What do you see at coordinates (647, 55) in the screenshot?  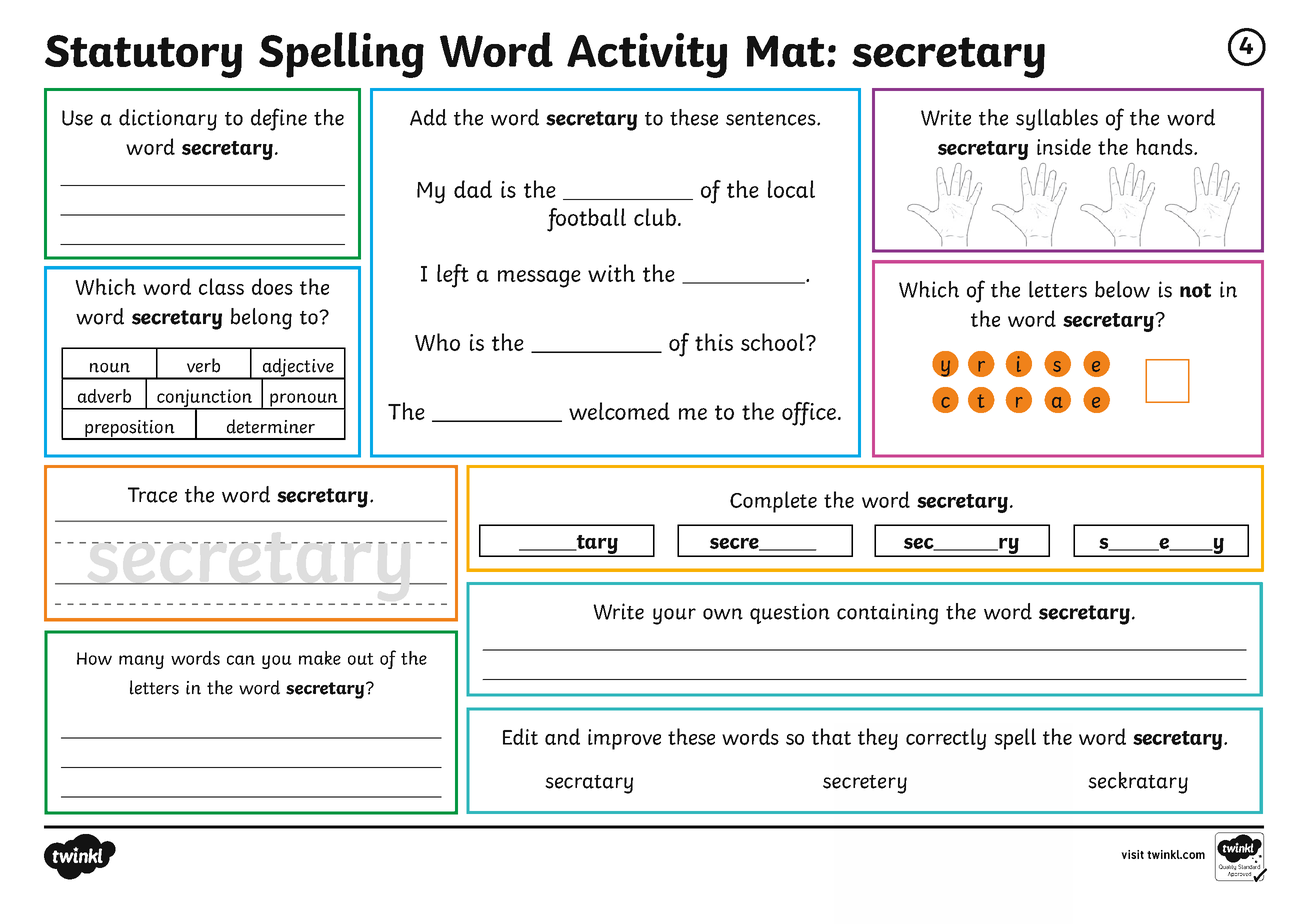 I see `Activity` at bounding box center [647, 55].
